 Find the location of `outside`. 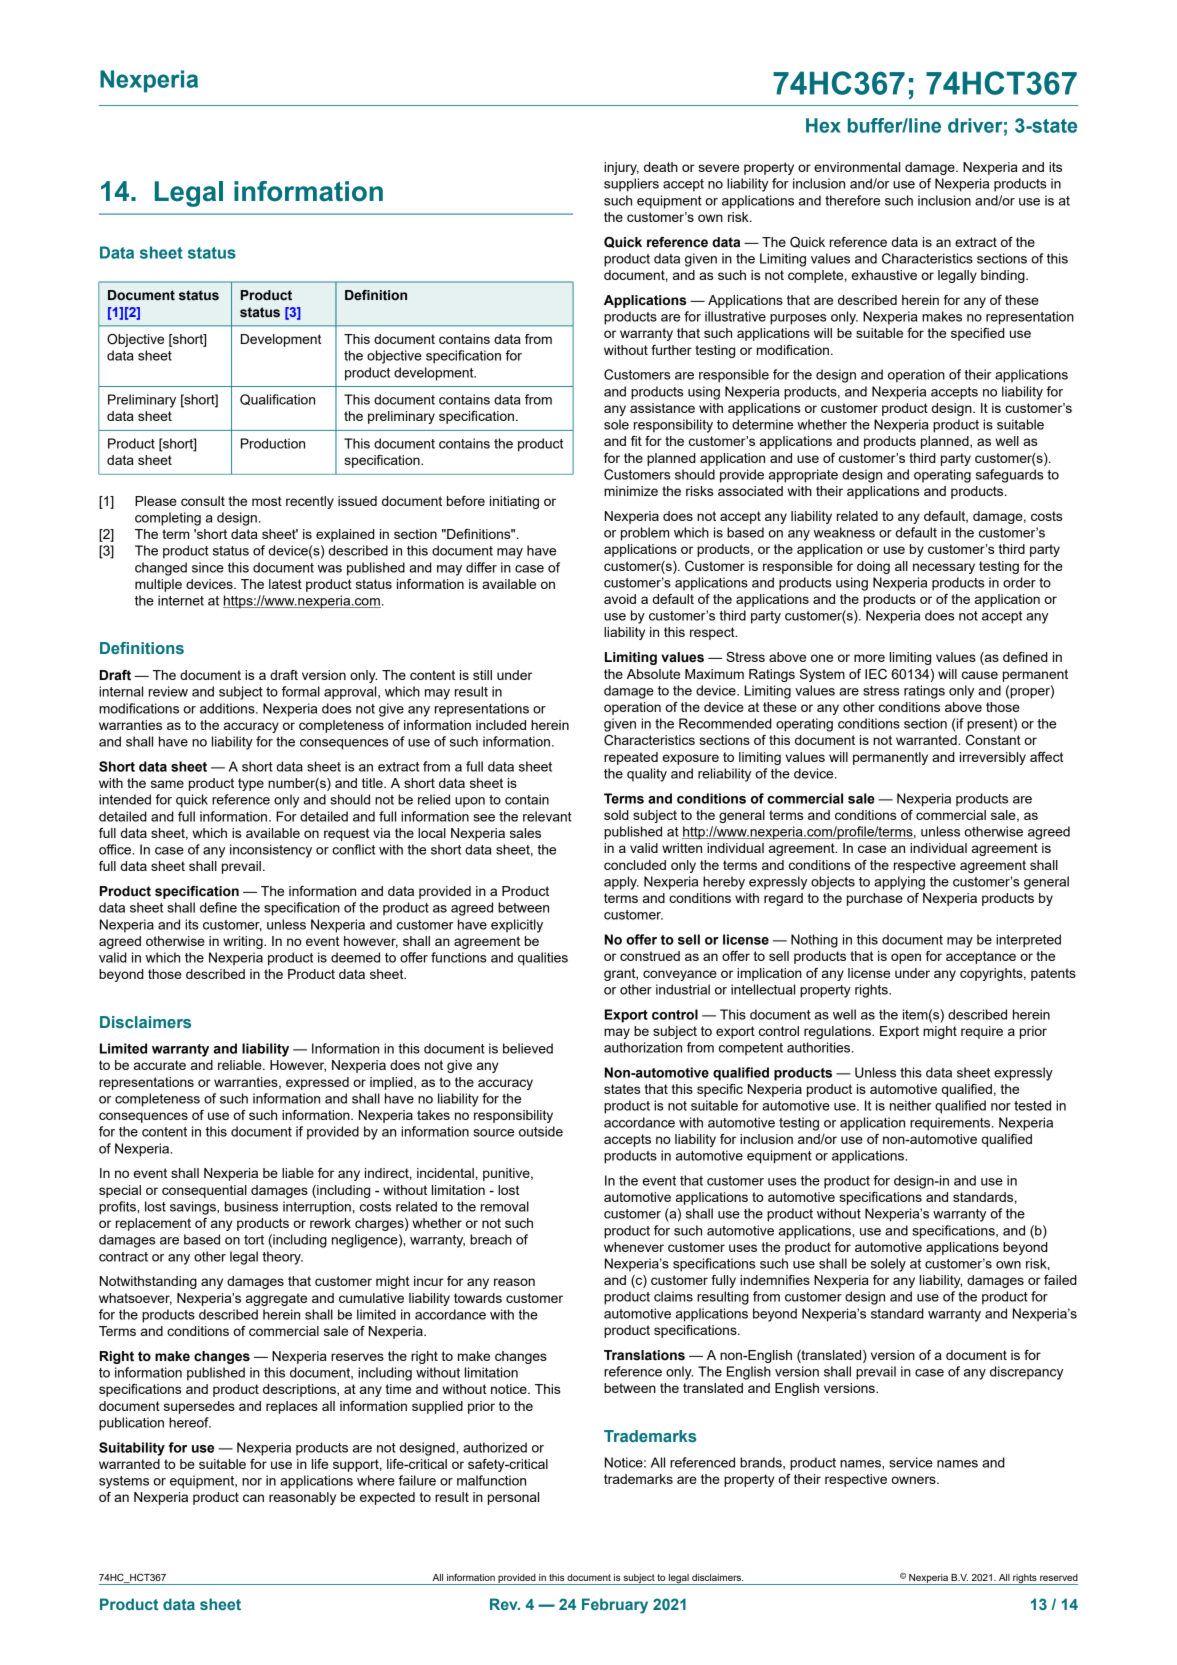

outside is located at coordinates (541, 1131).
